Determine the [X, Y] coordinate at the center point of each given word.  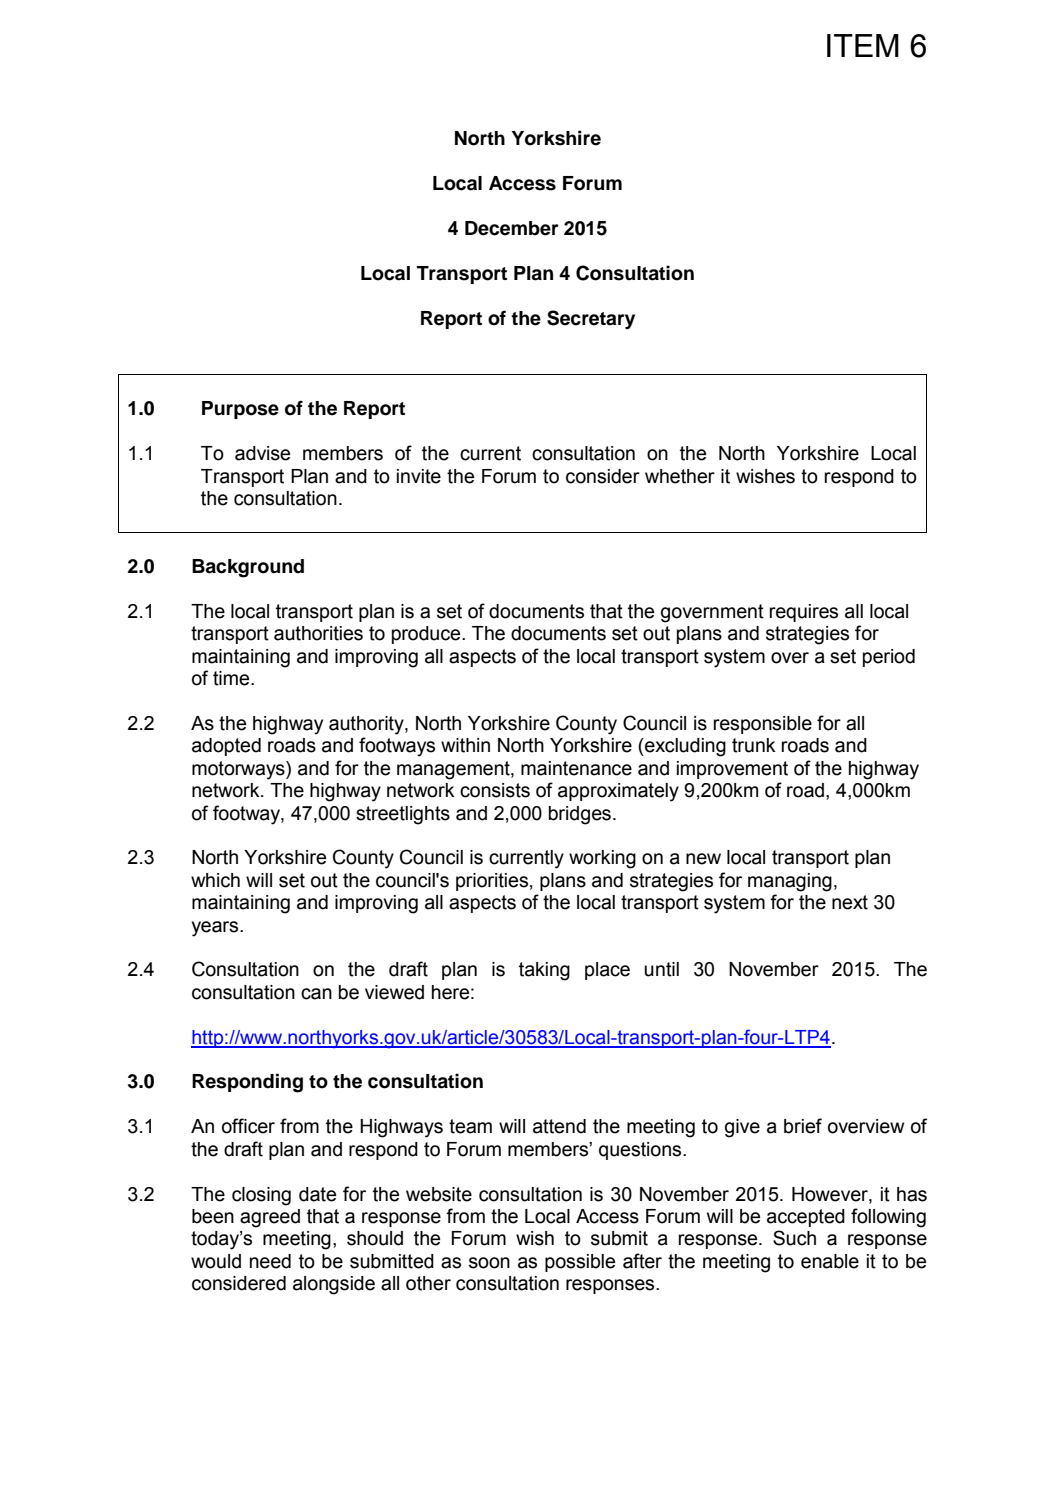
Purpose [240, 410]
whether [680, 476]
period [889, 658]
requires [803, 613]
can [316, 994]
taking [544, 971]
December [512, 228]
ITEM [863, 45]
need [270, 1261]
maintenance [576, 768]
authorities [318, 633]
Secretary [591, 319]
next [850, 902]
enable [830, 1261]
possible [580, 1263]
